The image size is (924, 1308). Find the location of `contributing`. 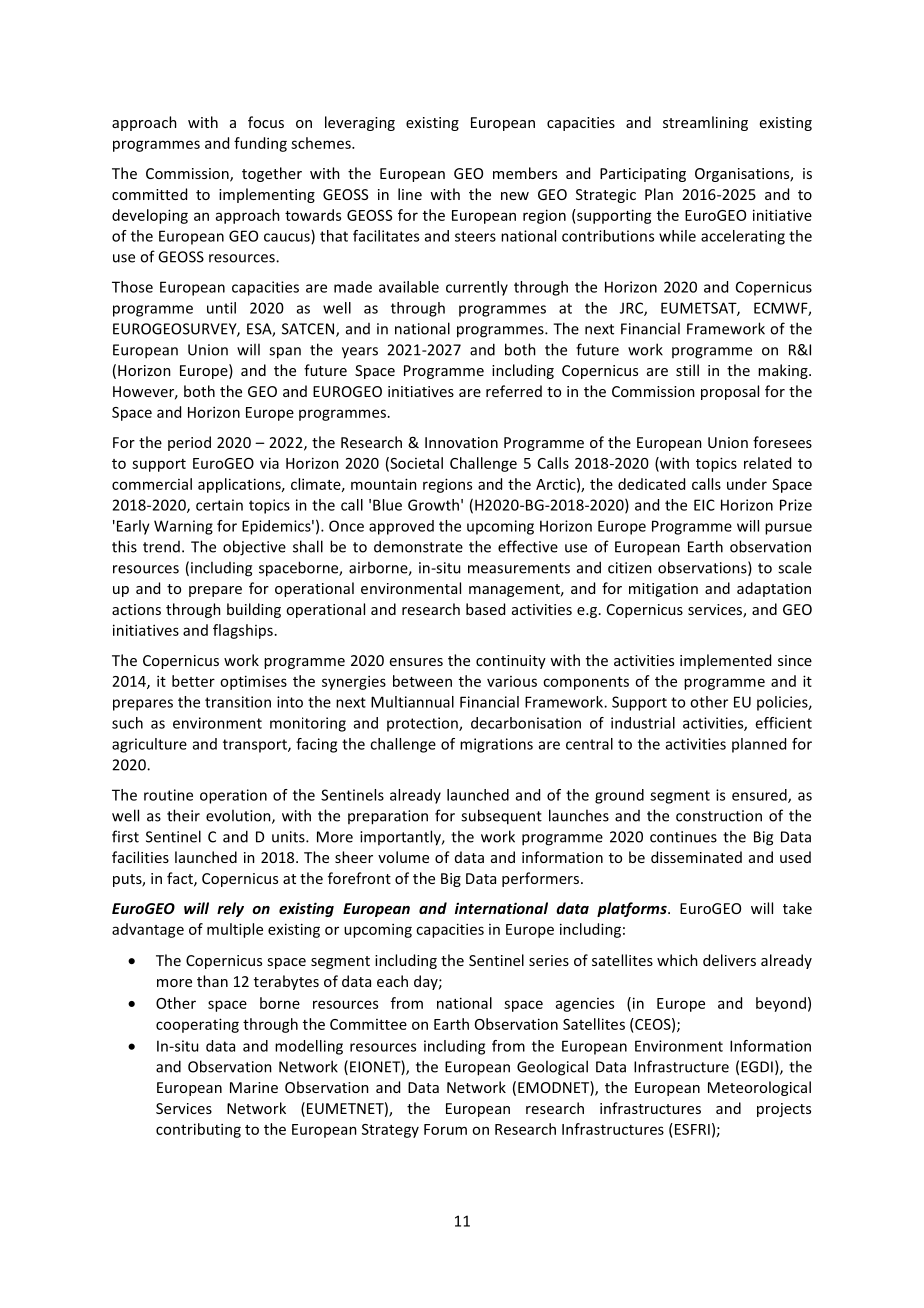

contributing is located at coordinates (198, 1130).
